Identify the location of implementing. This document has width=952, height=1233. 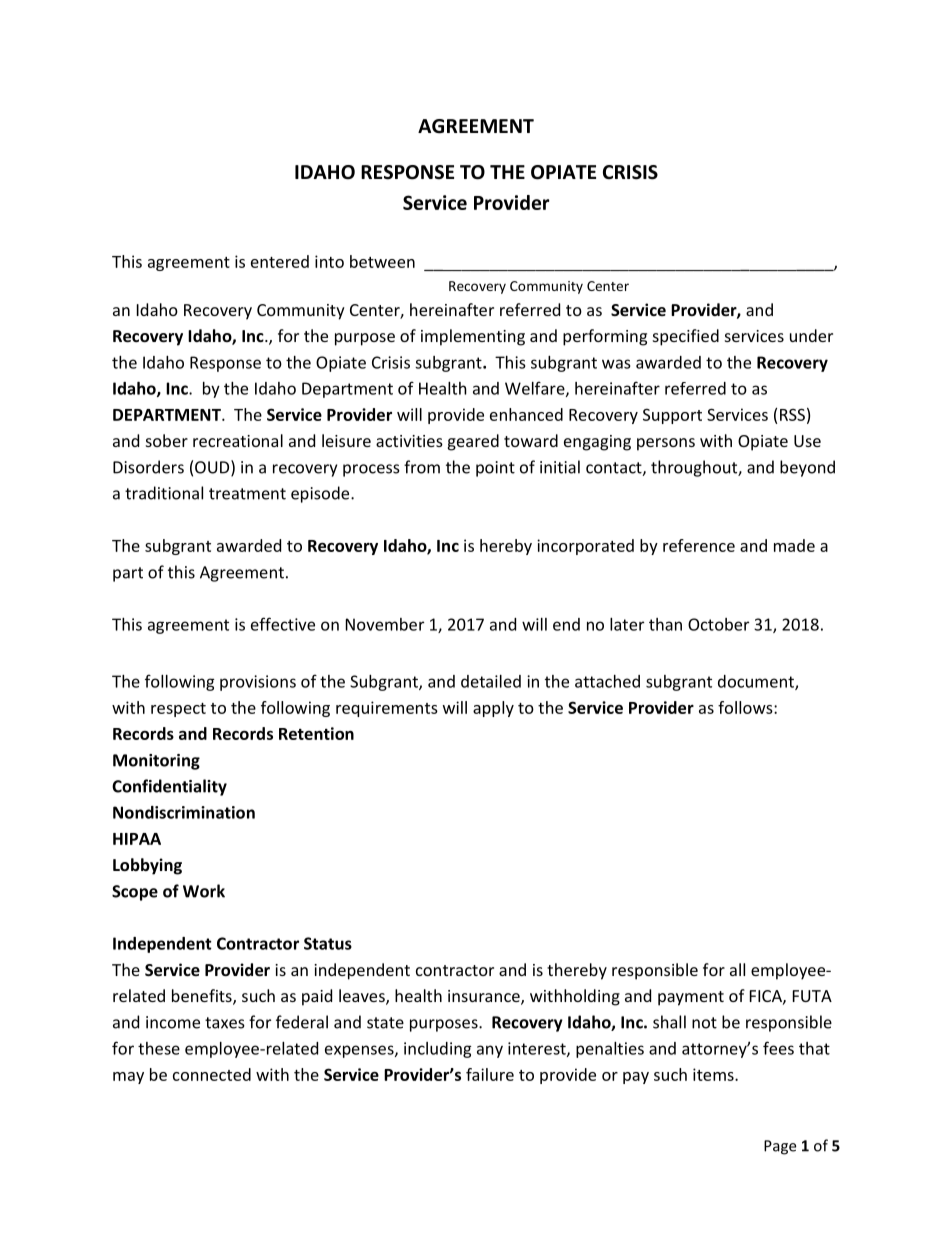
(473, 337).
